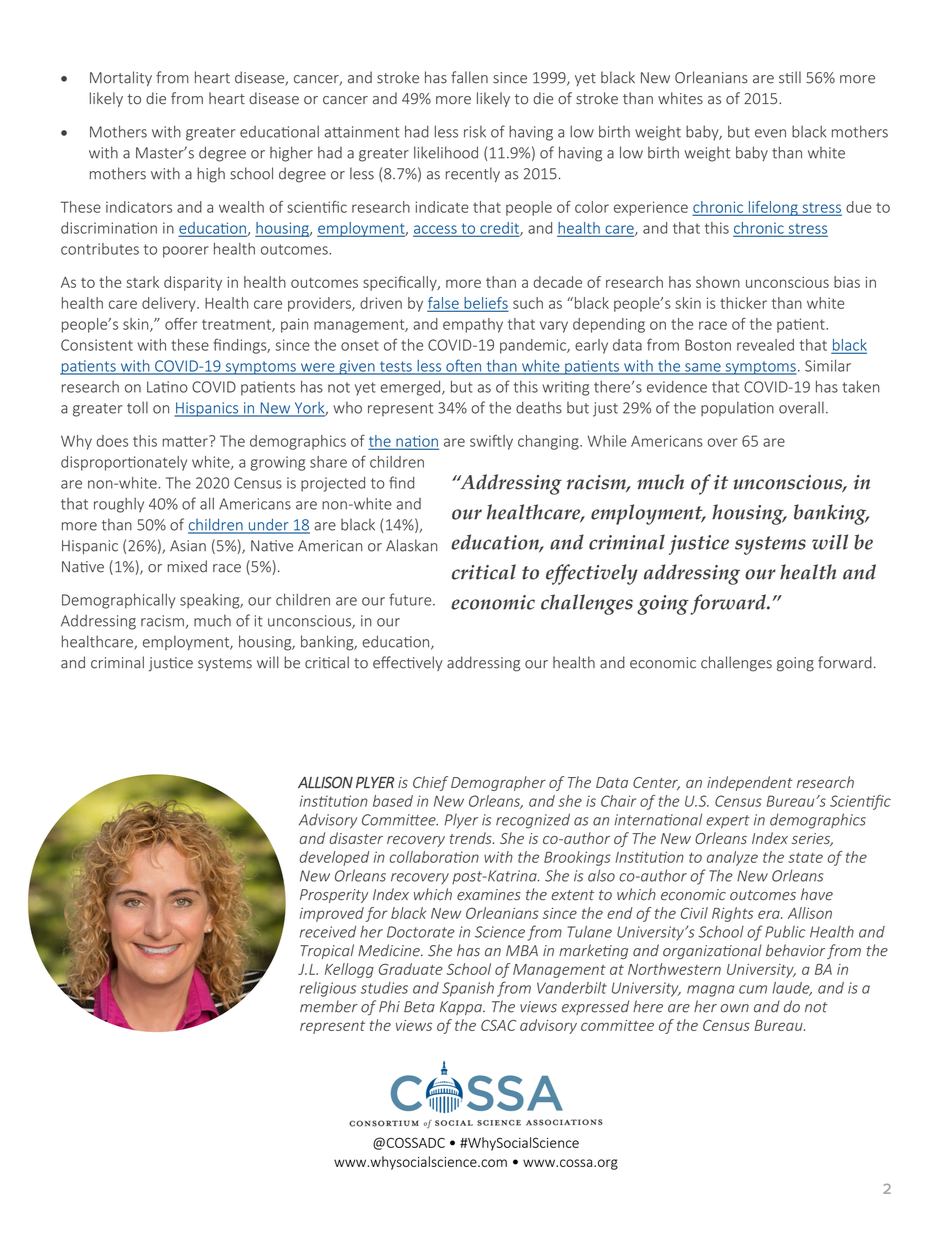  Describe the element at coordinates (211, 601) in the image. I see `speaking` at that location.
